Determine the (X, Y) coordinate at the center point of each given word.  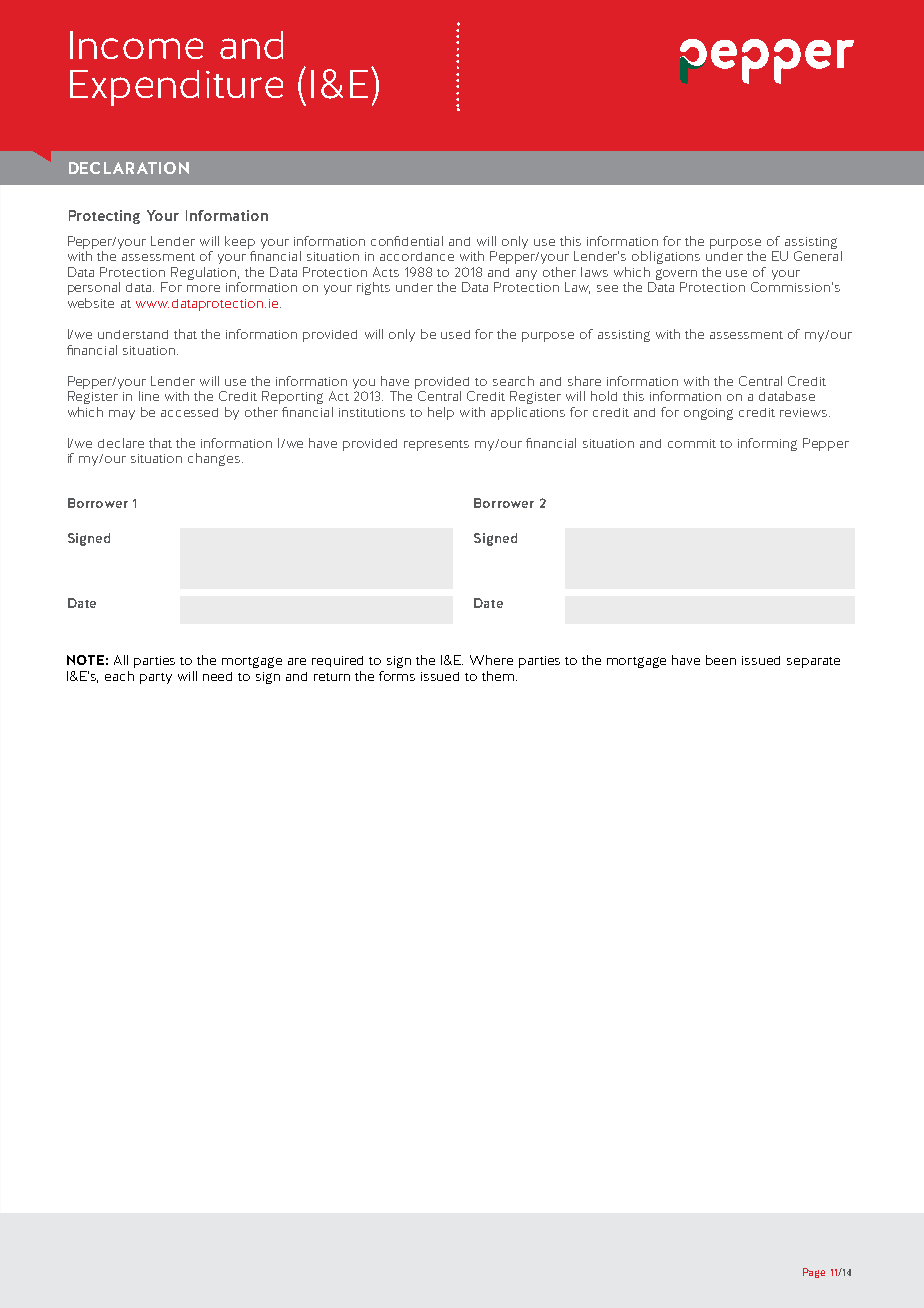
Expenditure (176, 88)
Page (814, 1273)
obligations (666, 257)
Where (491, 660)
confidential (407, 241)
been (721, 660)
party (156, 678)
